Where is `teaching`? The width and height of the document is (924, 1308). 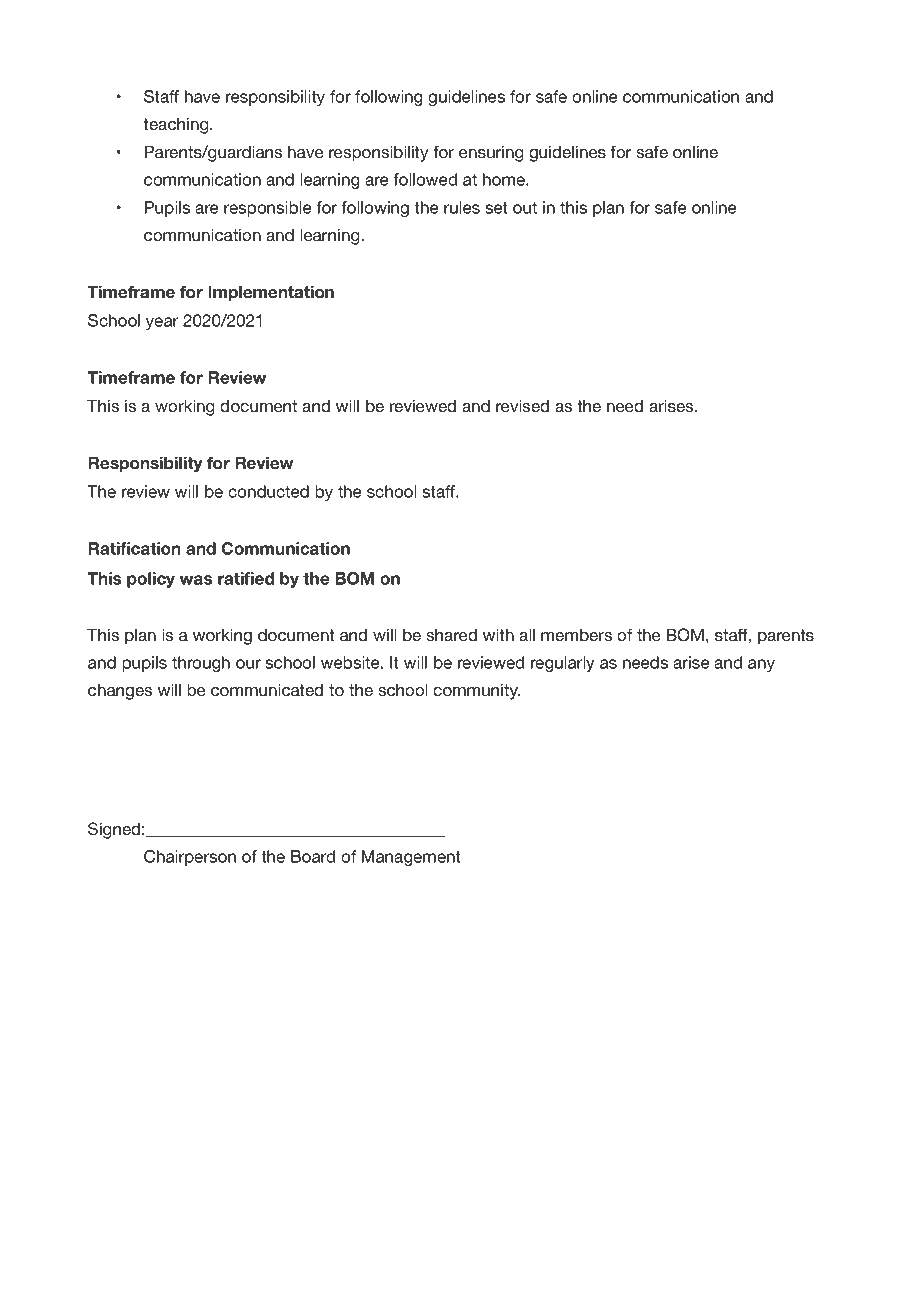 teaching is located at coordinates (177, 125).
